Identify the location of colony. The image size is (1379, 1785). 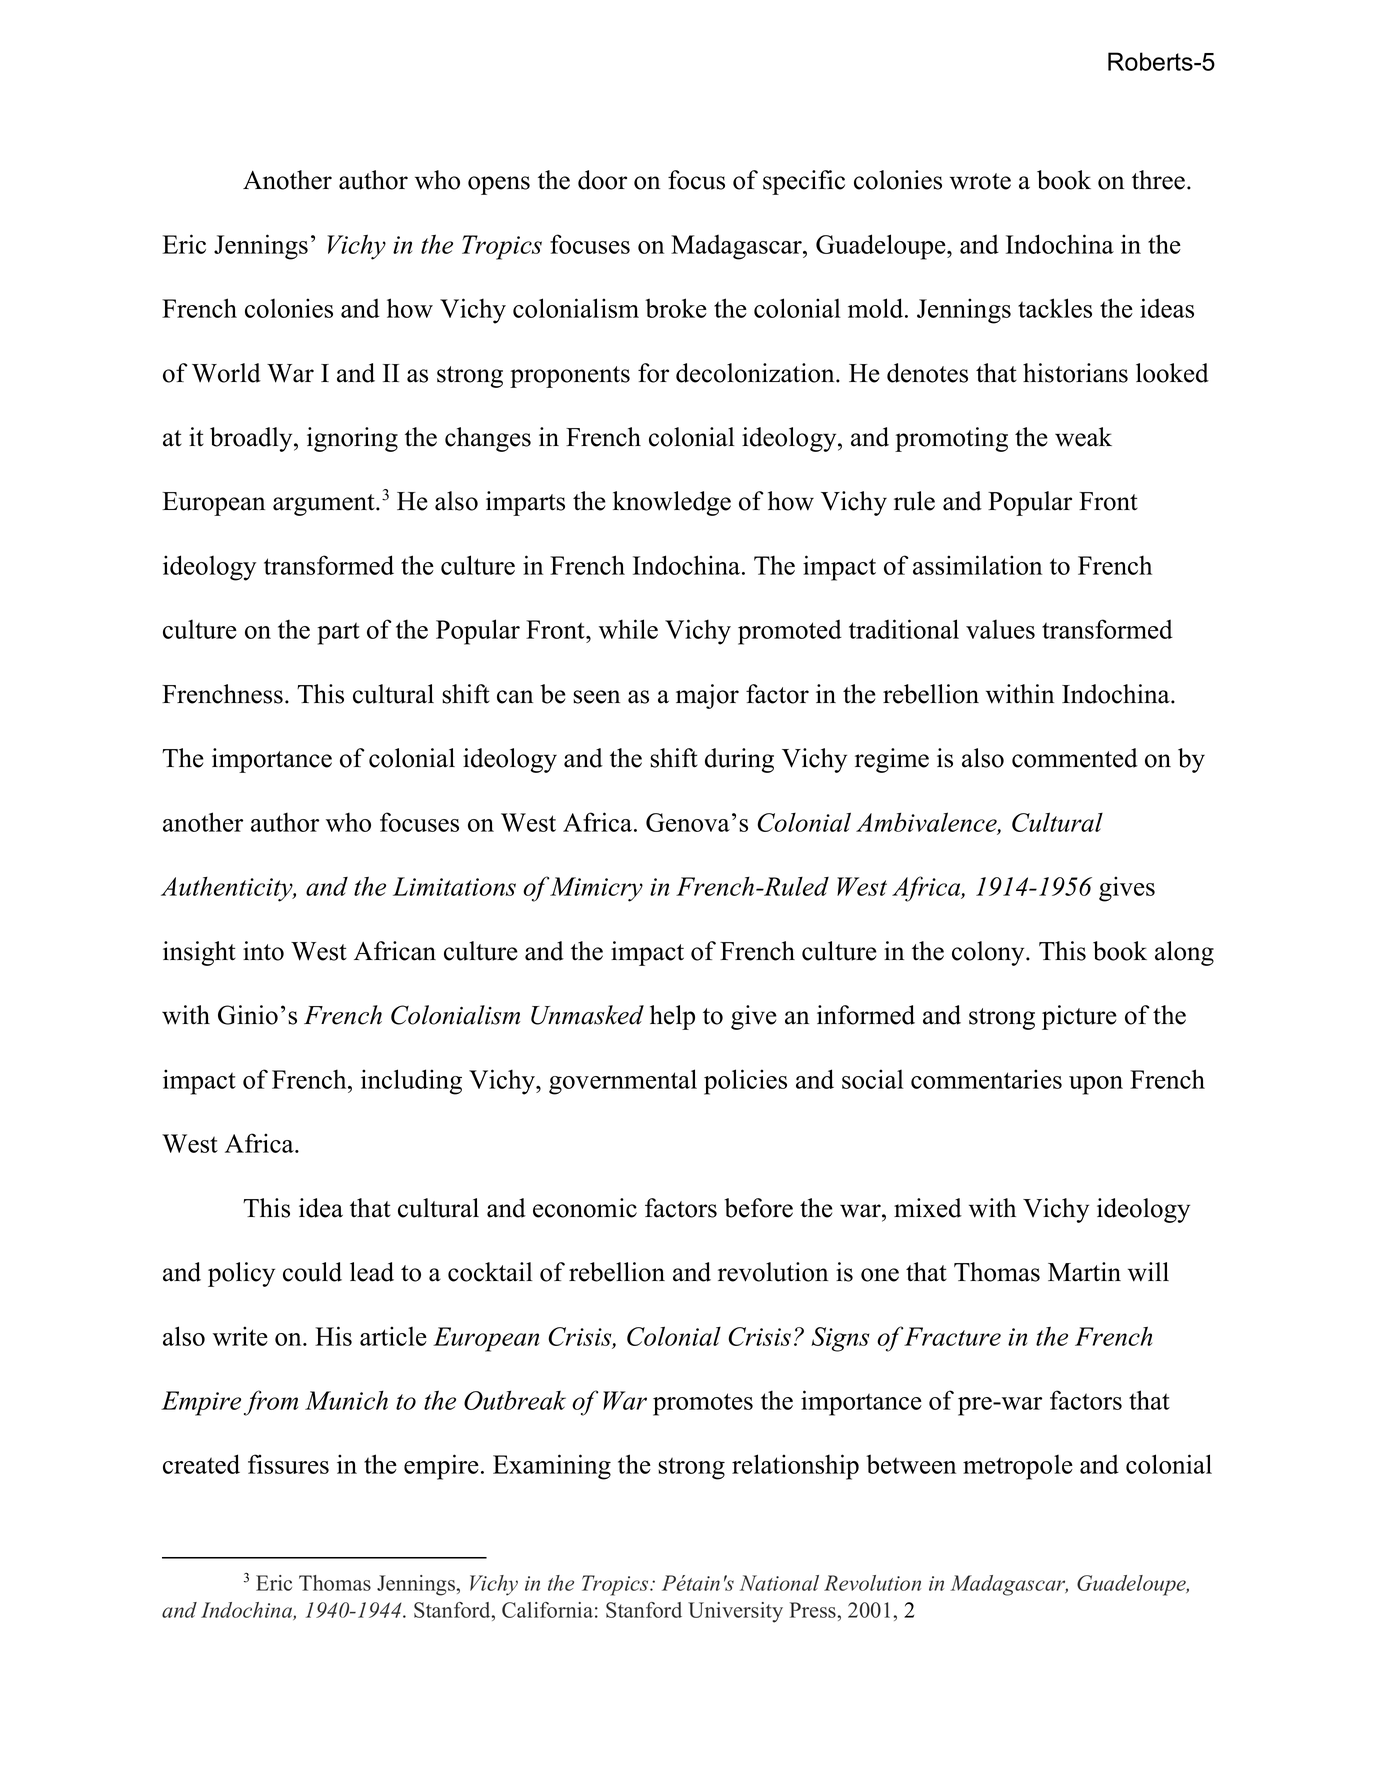
(988, 953).
